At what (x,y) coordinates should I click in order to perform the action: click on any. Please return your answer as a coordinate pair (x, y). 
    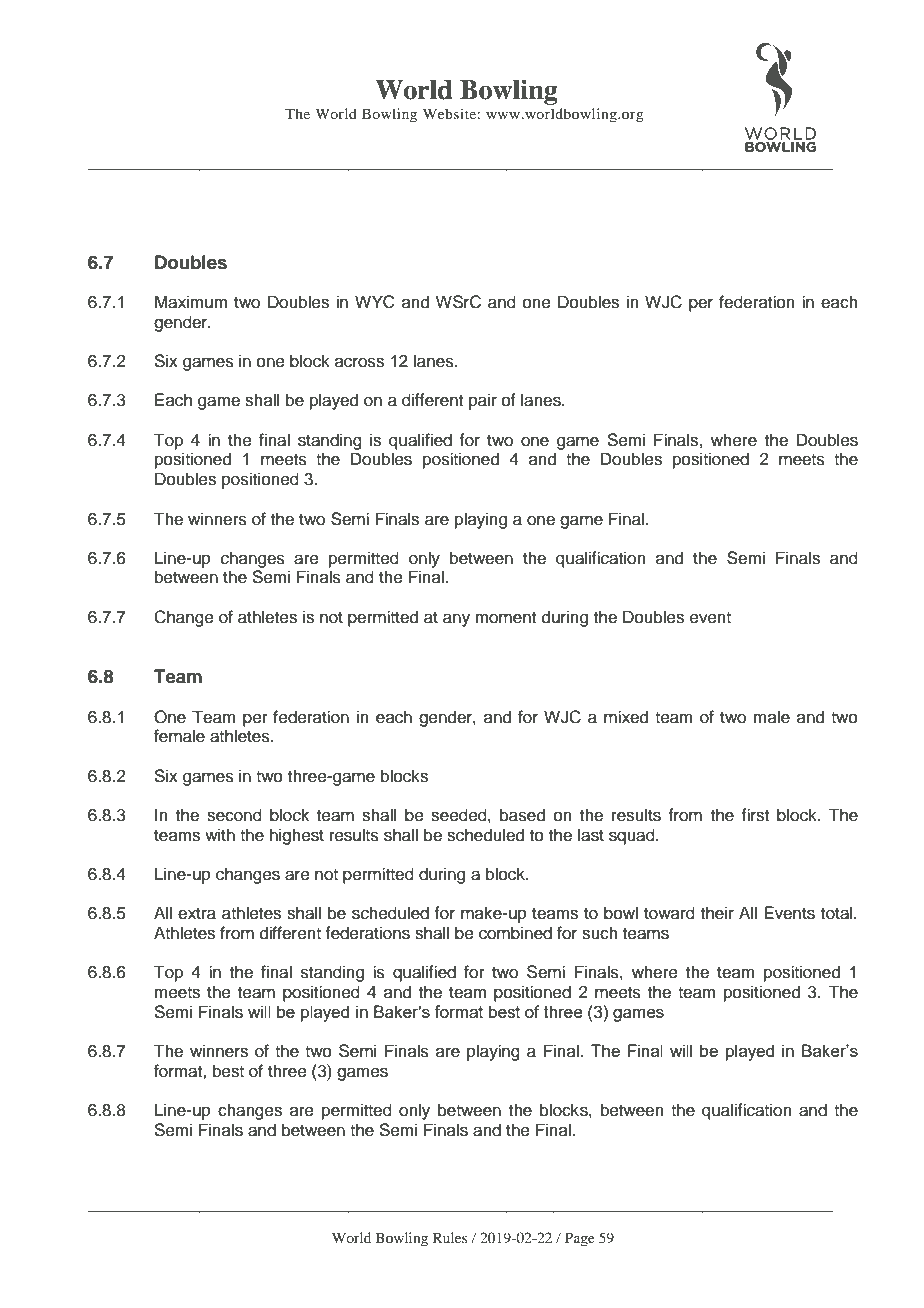
    Looking at the image, I should click on (456, 620).
